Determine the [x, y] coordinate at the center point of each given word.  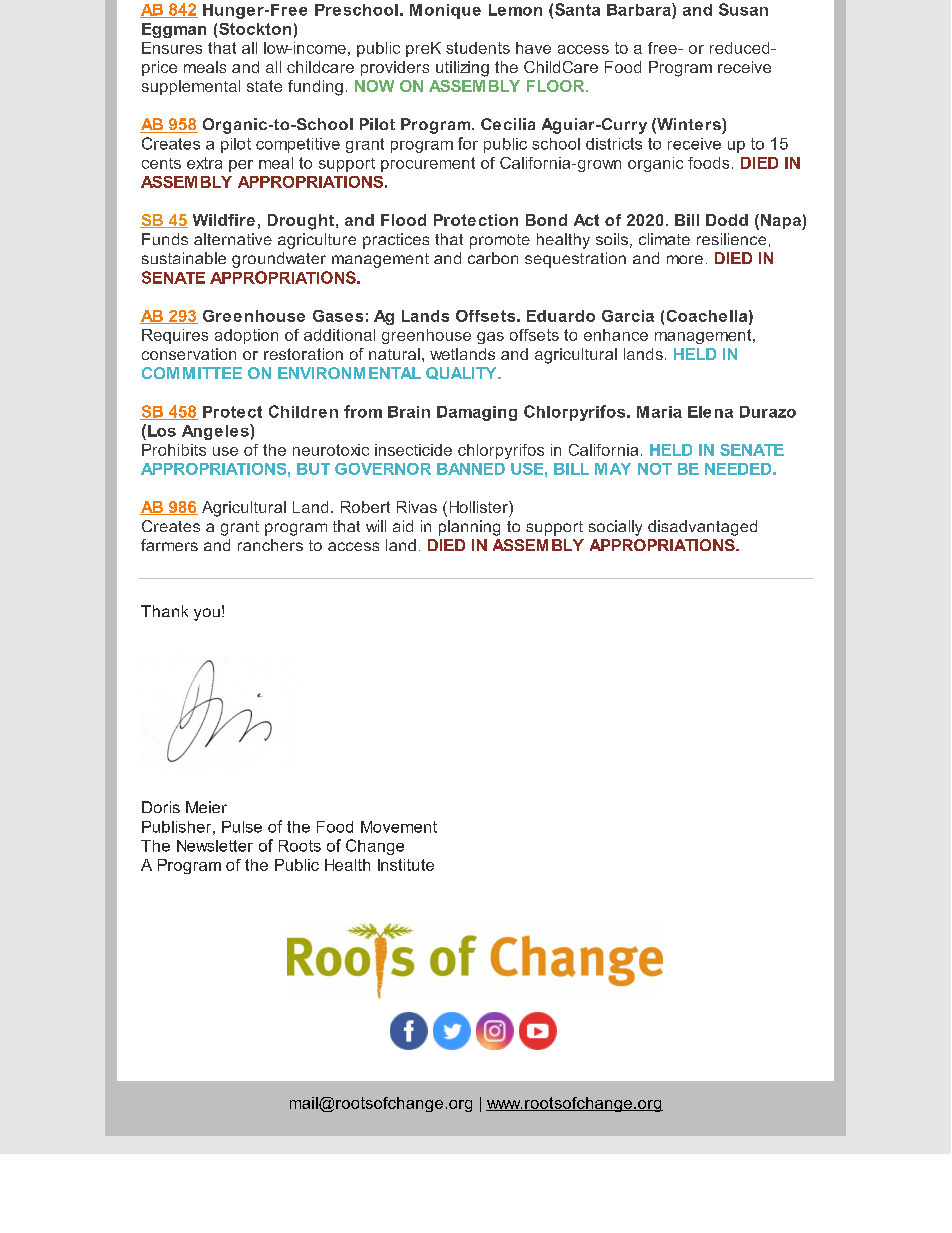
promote [500, 241]
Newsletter [215, 846]
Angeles [216, 432]
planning [469, 528]
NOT [655, 469]
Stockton [255, 29]
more [685, 259]
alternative [233, 239]
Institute [406, 865]
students [478, 48]
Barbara [640, 9]
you [207, 614]
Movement [399, 827]
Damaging [477, 413]
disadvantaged [702, 528]
